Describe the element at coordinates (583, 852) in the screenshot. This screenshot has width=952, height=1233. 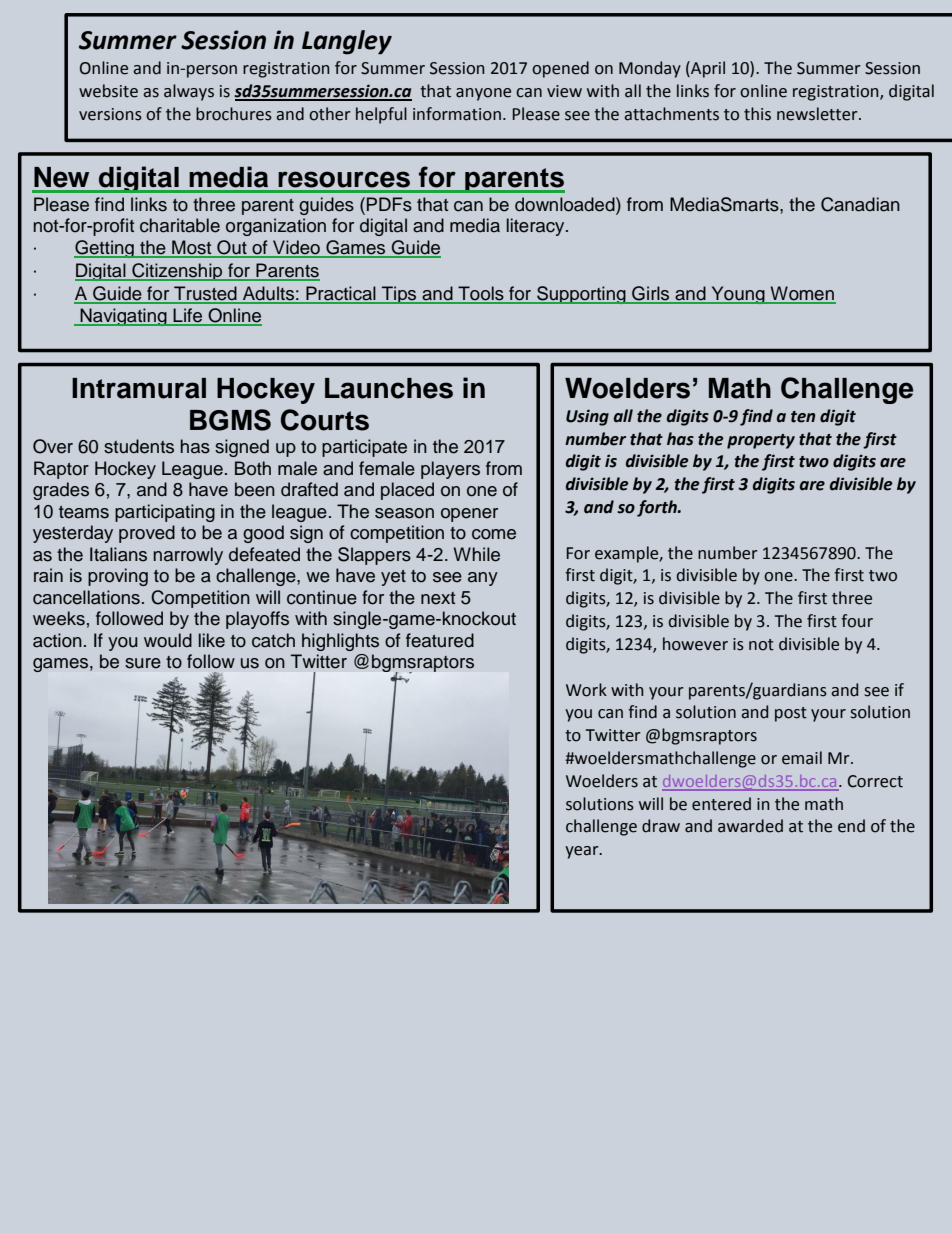
I see `year` at that location.
